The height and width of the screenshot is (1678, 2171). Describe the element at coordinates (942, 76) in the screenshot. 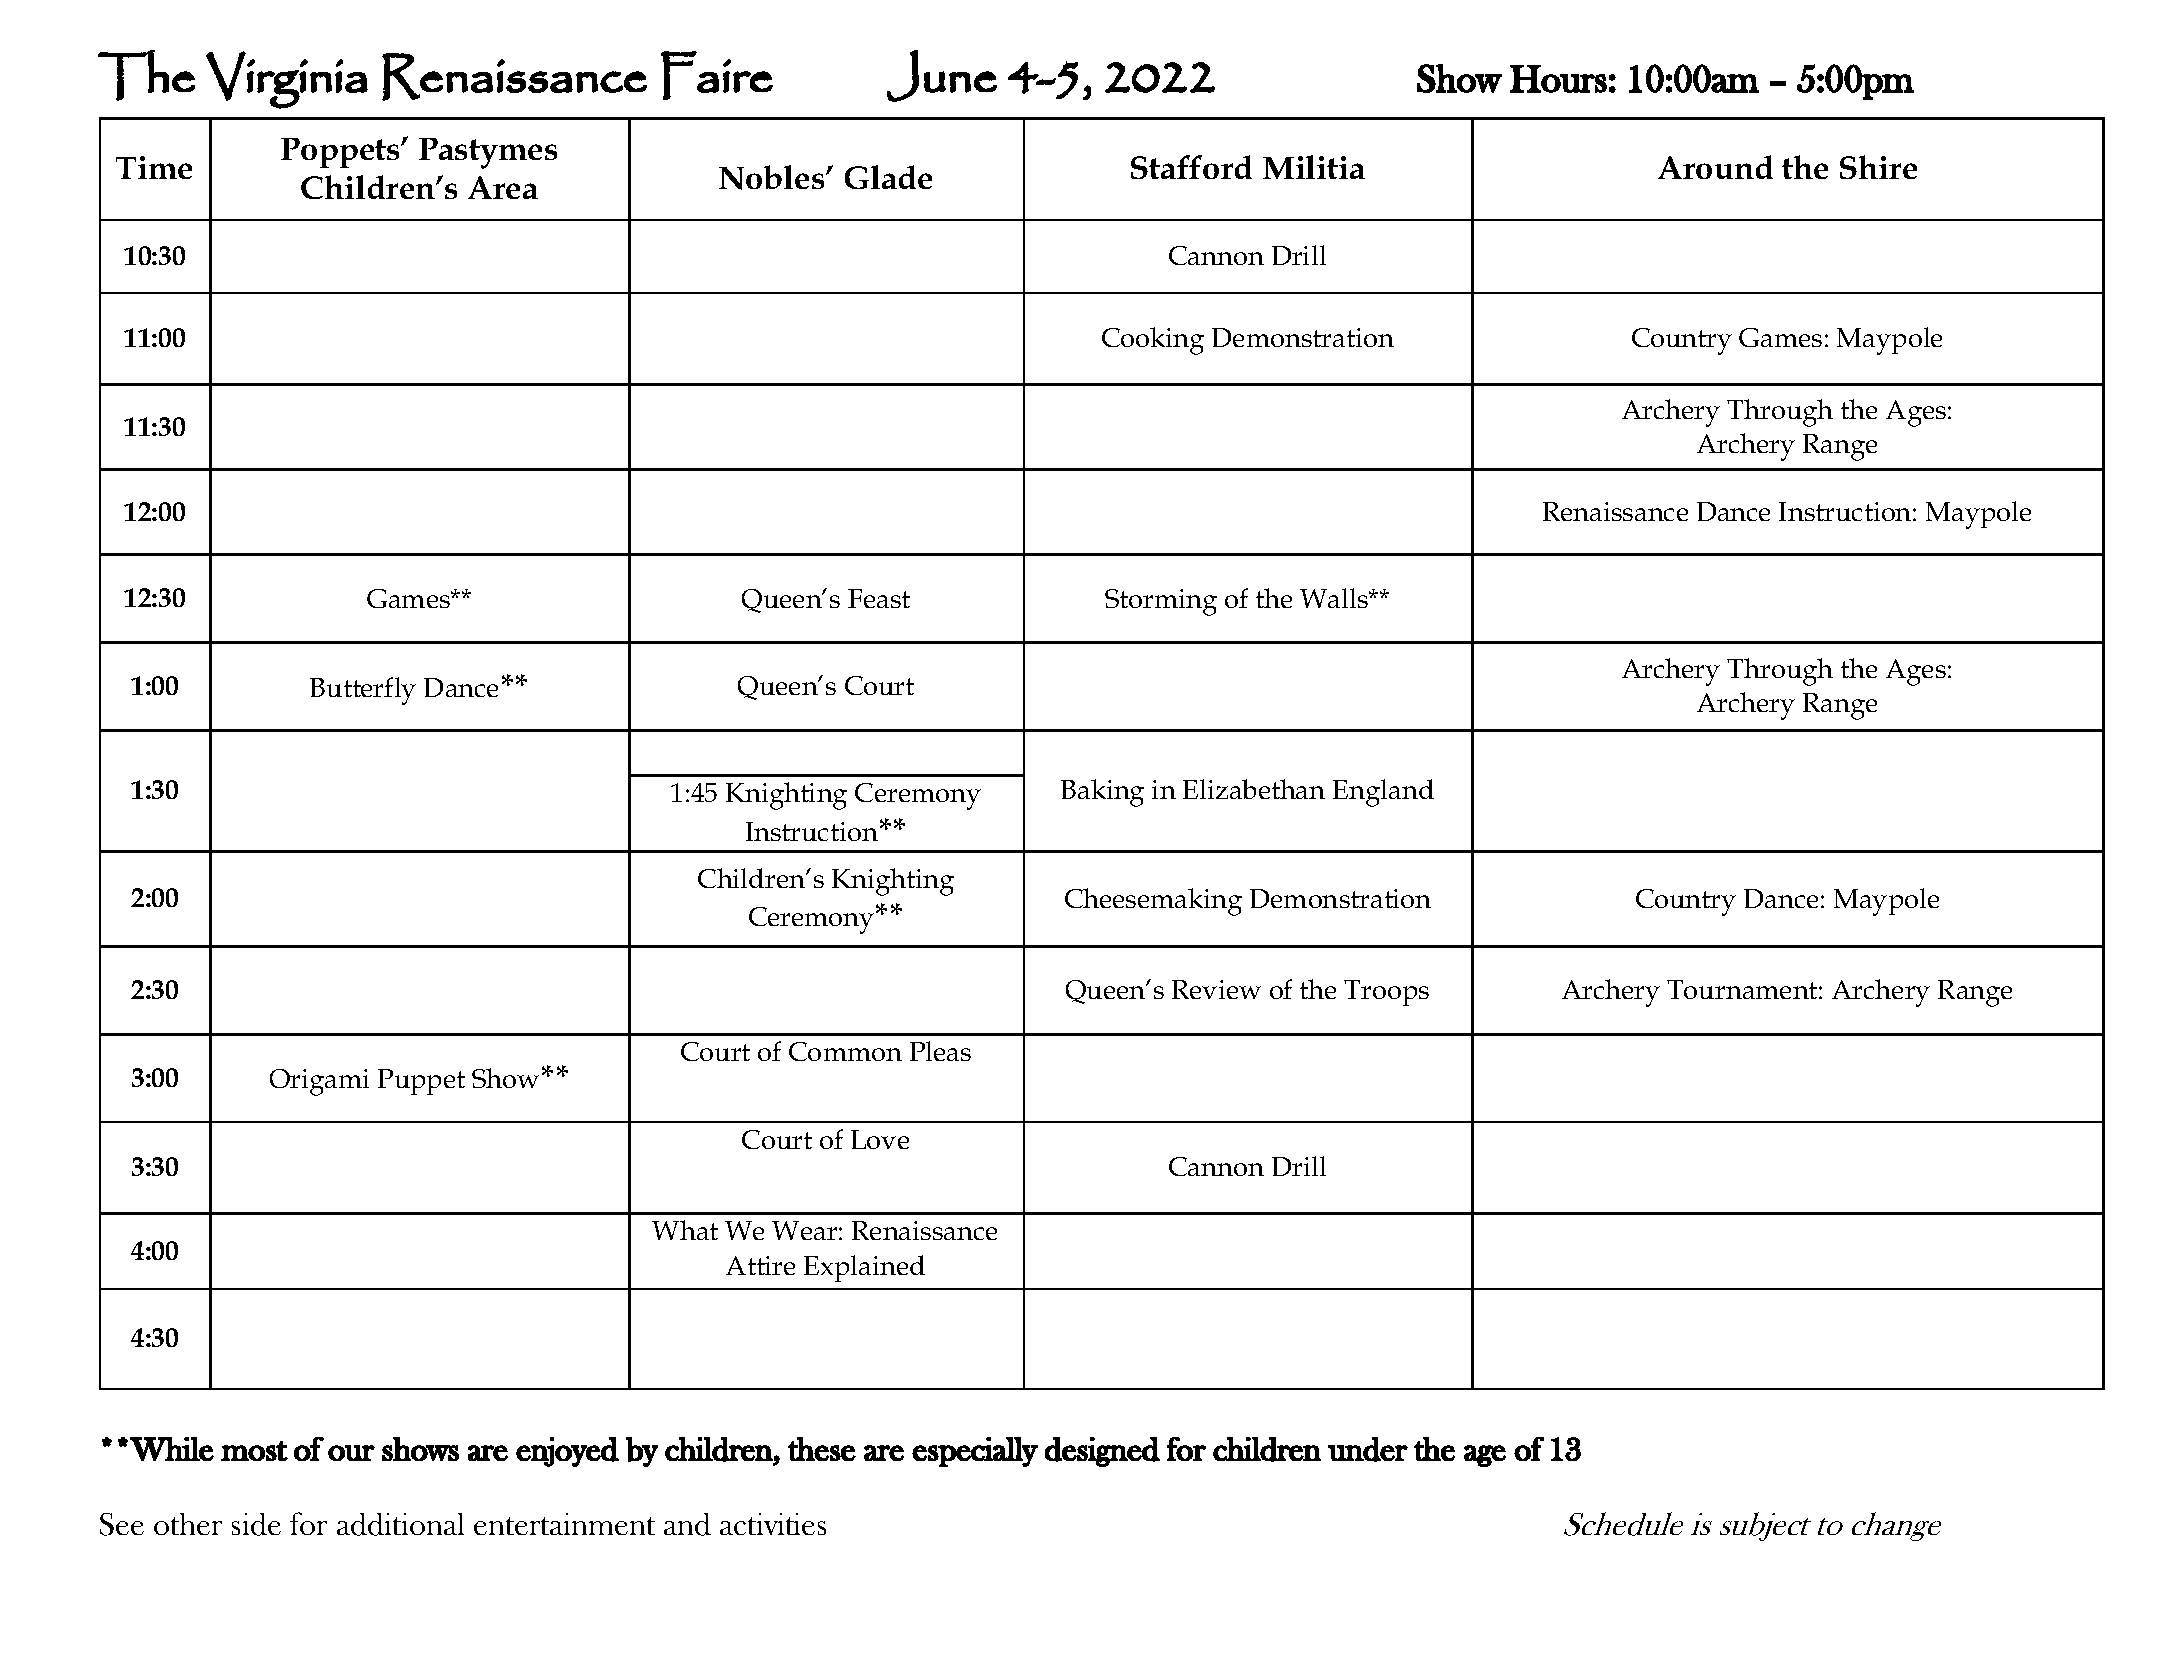

I see `June` at that location.
